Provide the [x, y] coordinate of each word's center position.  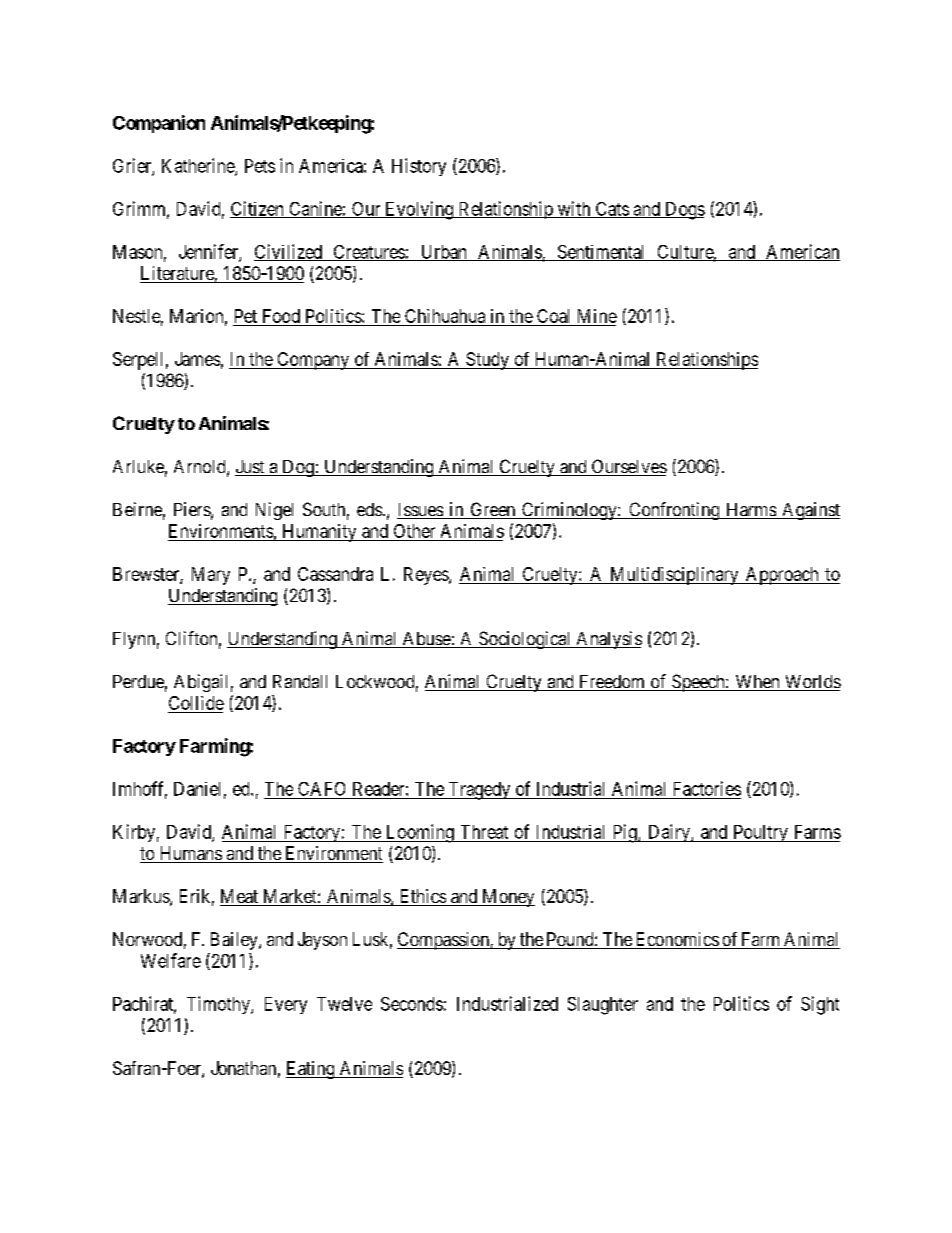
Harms [750, 511]
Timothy [219, 1005]
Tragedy [479, 791]
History [419, 167]
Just [251, 468]
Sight [820, 1005]
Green [492, 510]
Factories [707, 788]
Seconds [412, 1004]
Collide [196, 703]
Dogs [684, 211]
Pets [260, 166]
